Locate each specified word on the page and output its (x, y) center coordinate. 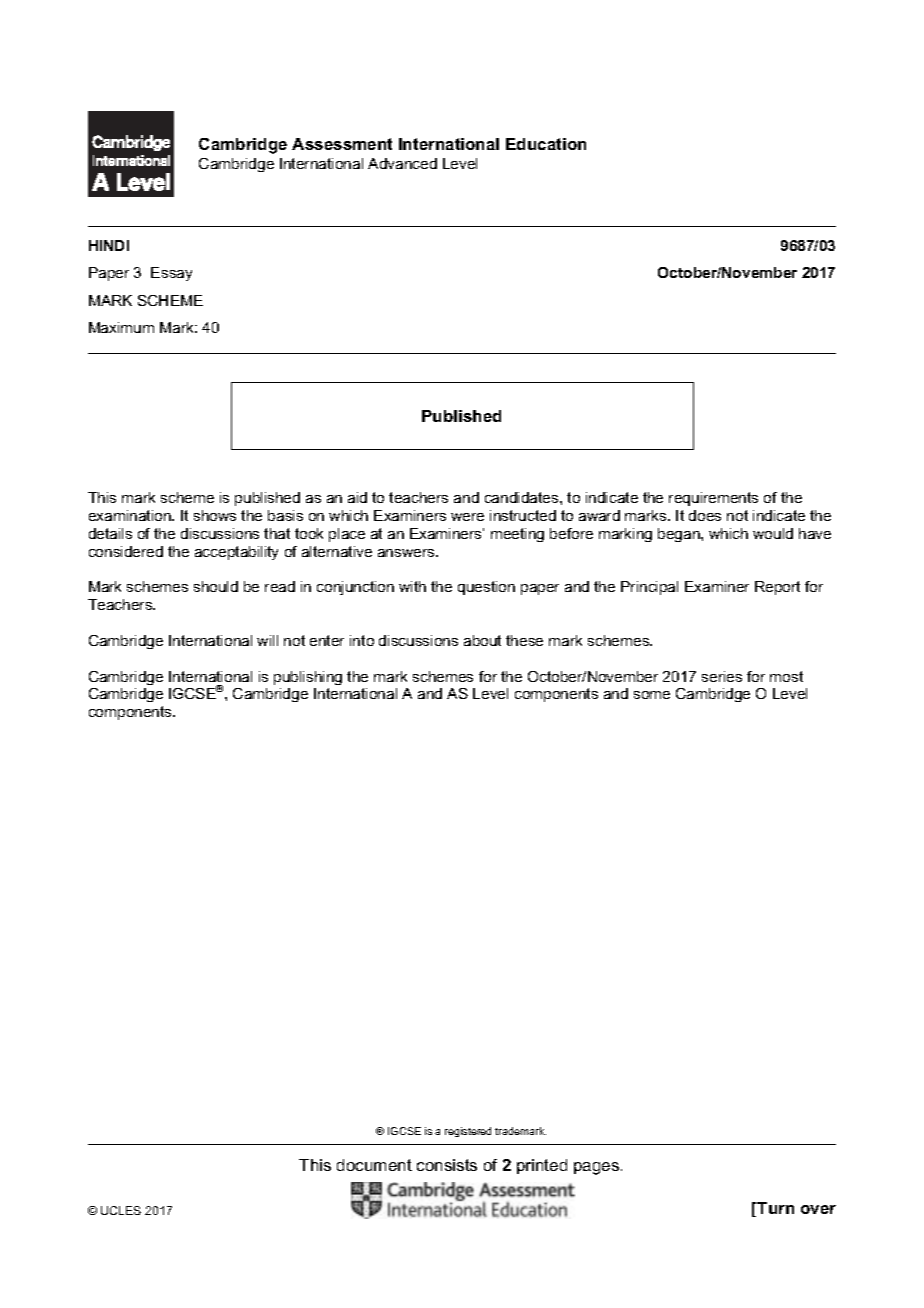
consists (447, 1165)
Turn (775, 1208)
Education (546, 144)
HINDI (109, 245)
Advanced (402, 163)
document (374, 1165)
